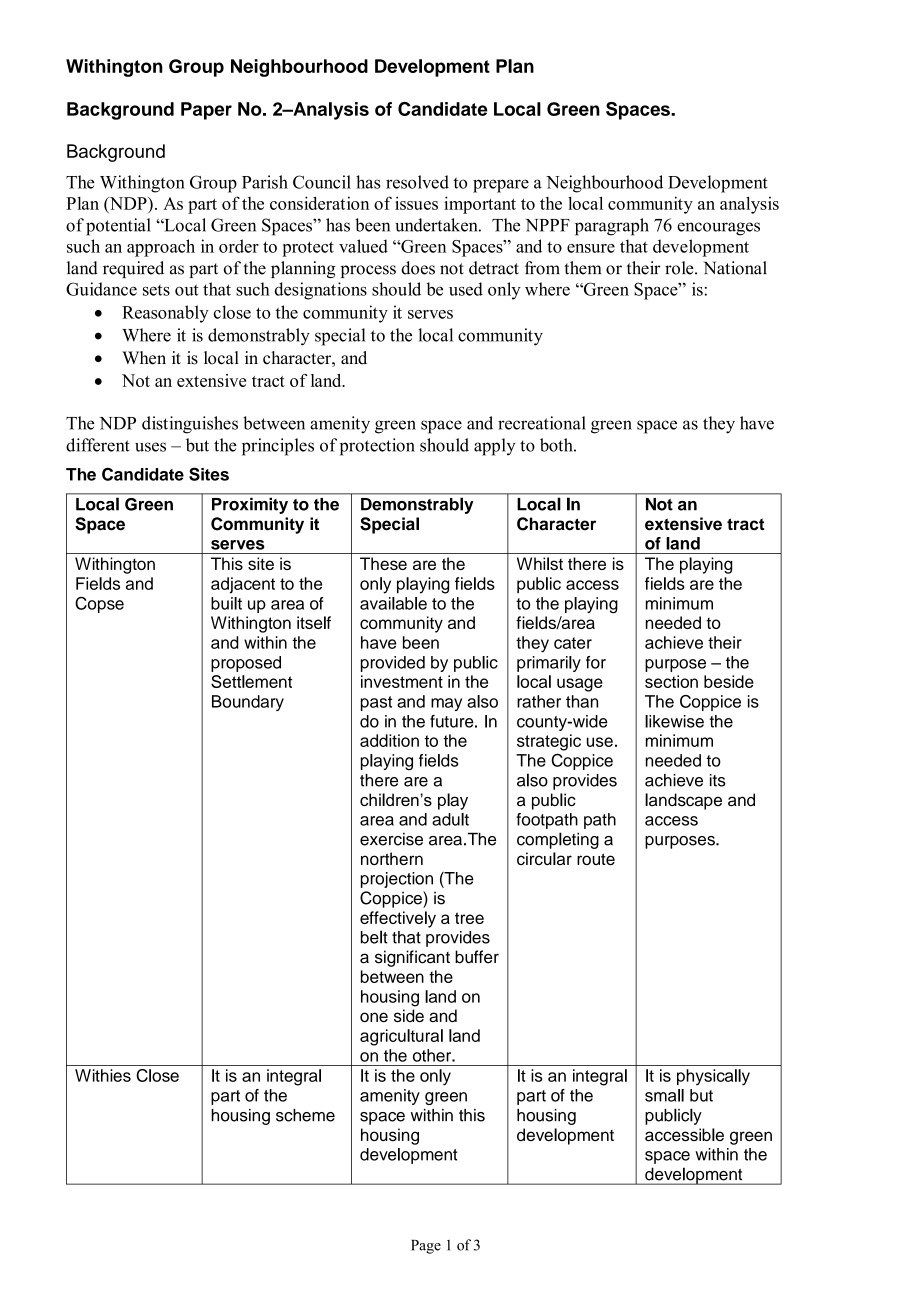 The image size is (924, 1308). Describe the element at coordinates (612, 227) in the screenshot. I see `paragraph` at that location.
